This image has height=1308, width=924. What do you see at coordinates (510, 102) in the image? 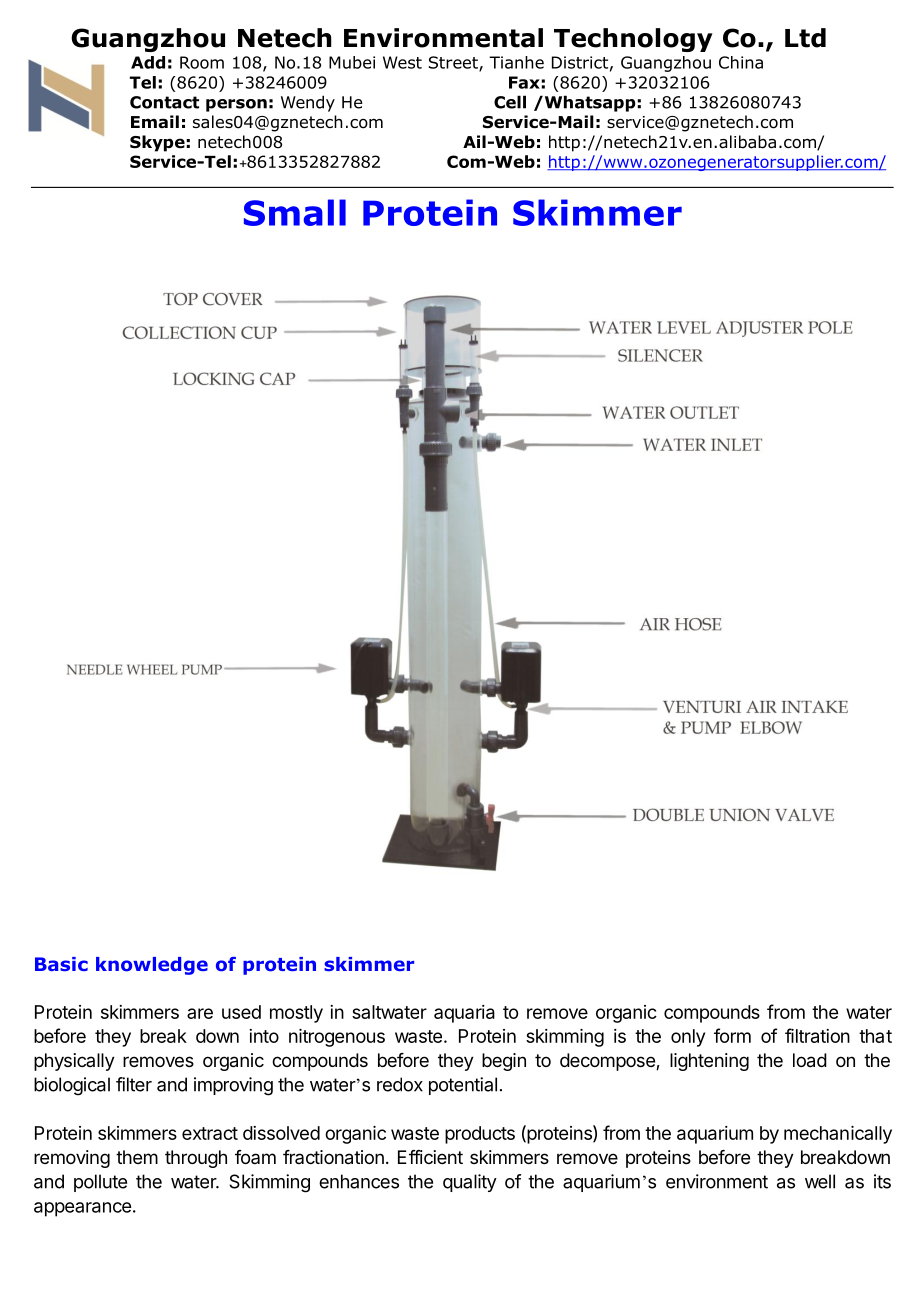
I see `Cell` at bounding box center [510, 102].
